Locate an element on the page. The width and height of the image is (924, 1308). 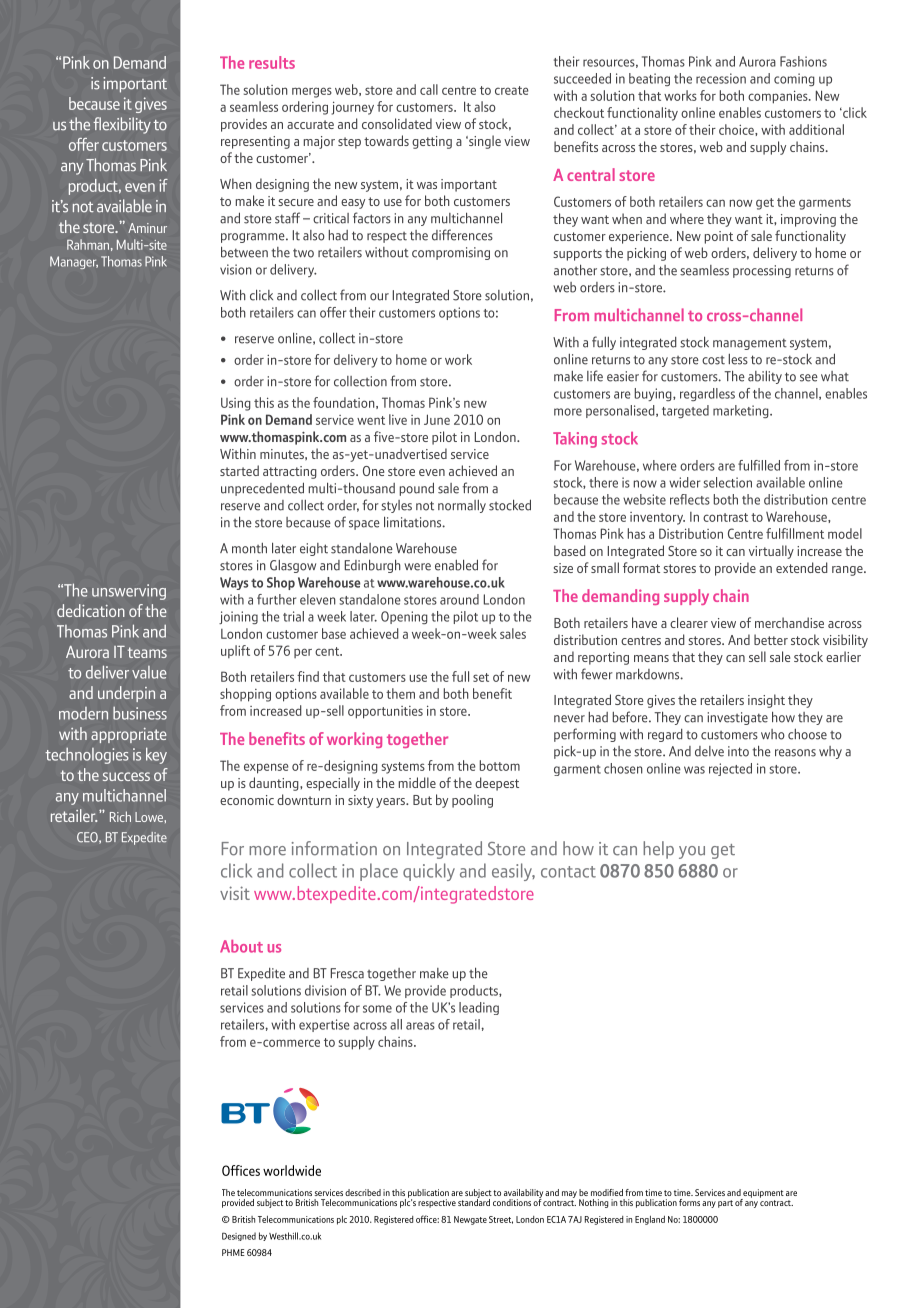
call is located at coordinates (429, 89).
